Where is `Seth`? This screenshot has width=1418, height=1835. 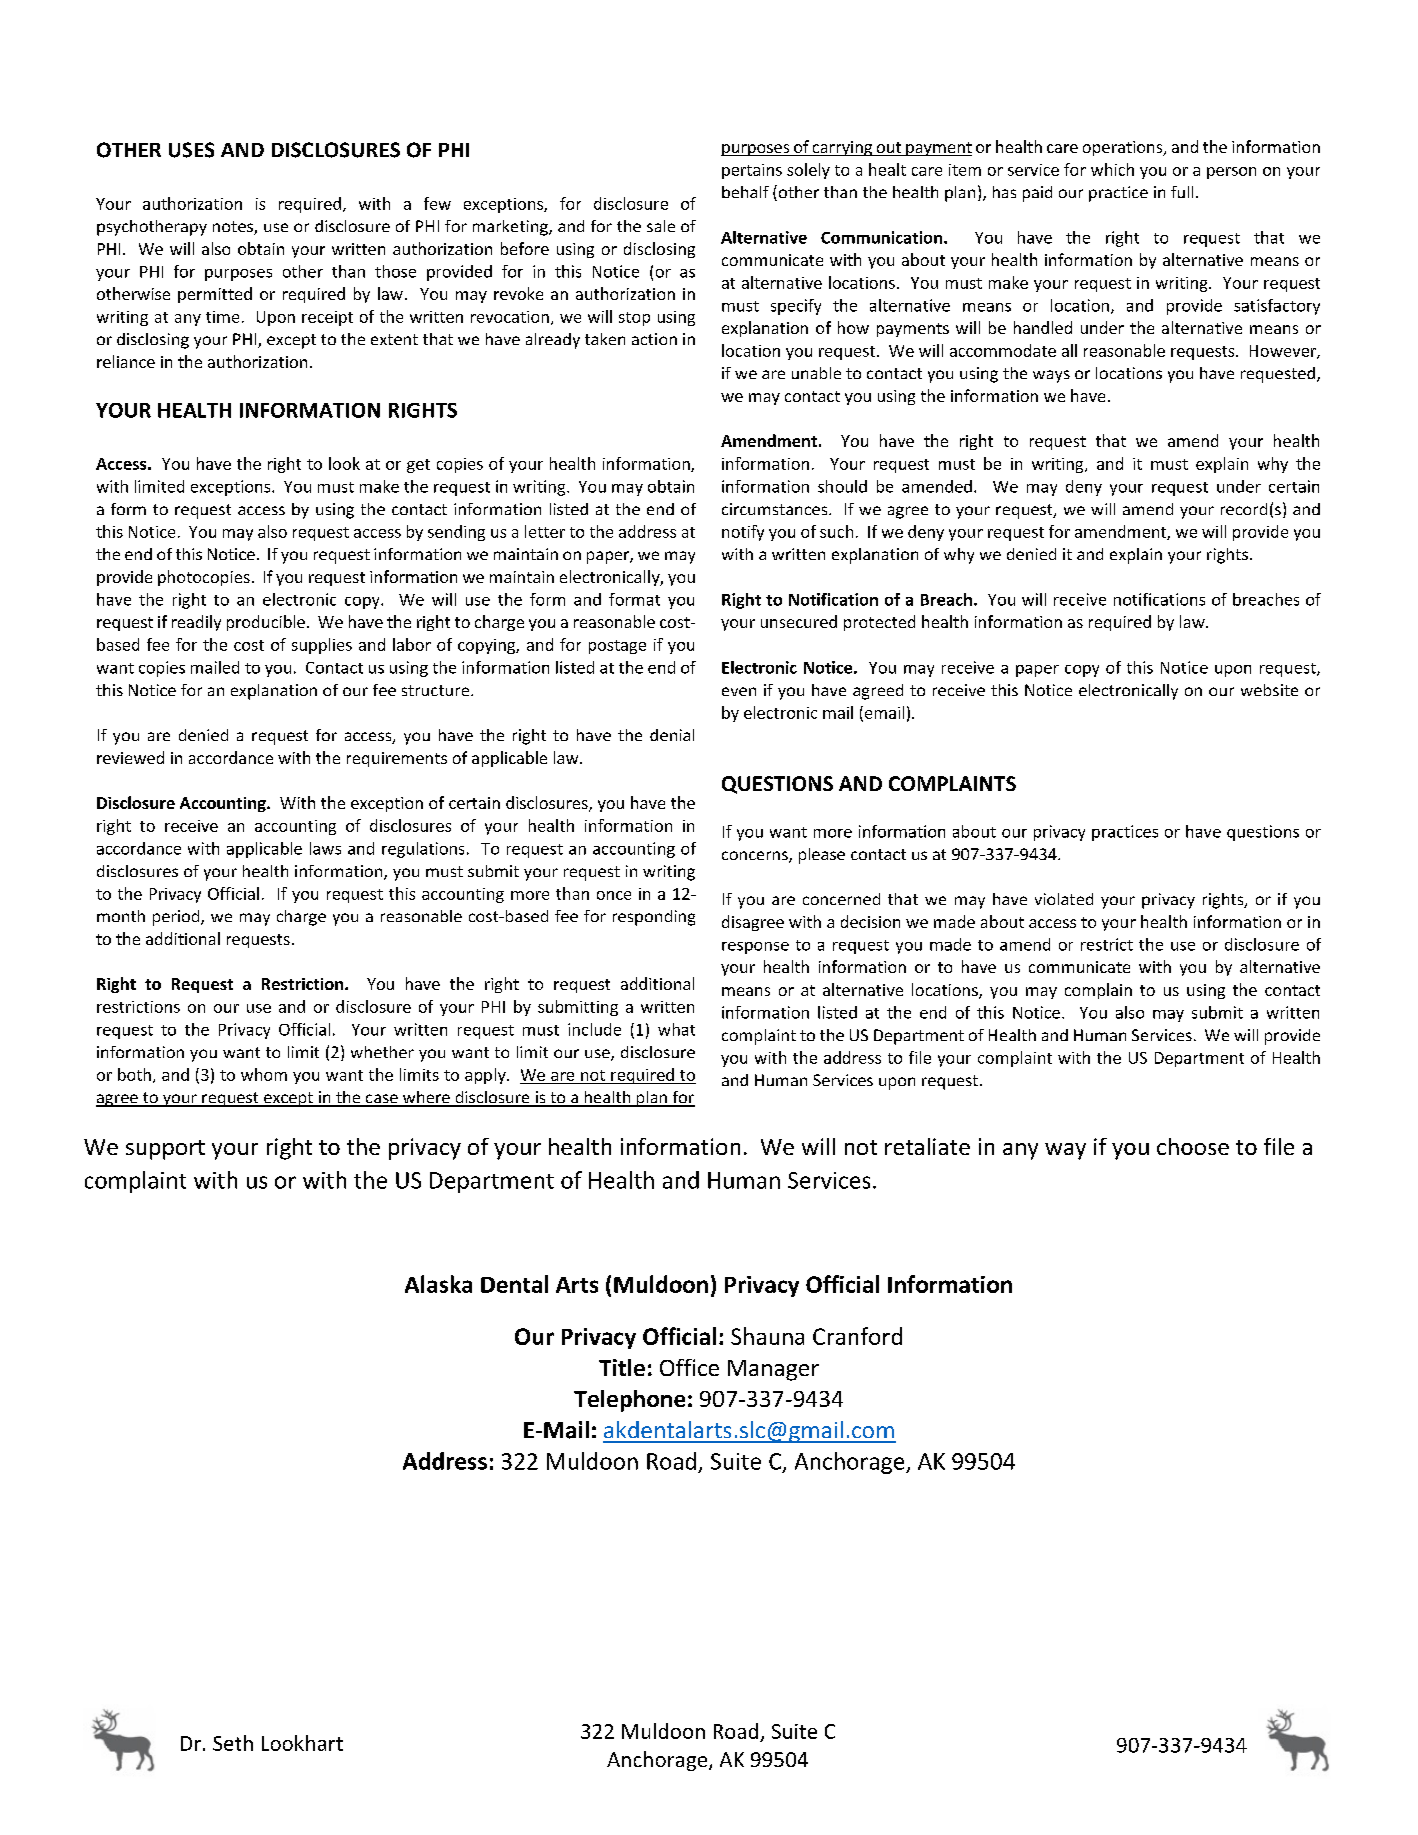
Seth is located at coordinates (233, 1743).
